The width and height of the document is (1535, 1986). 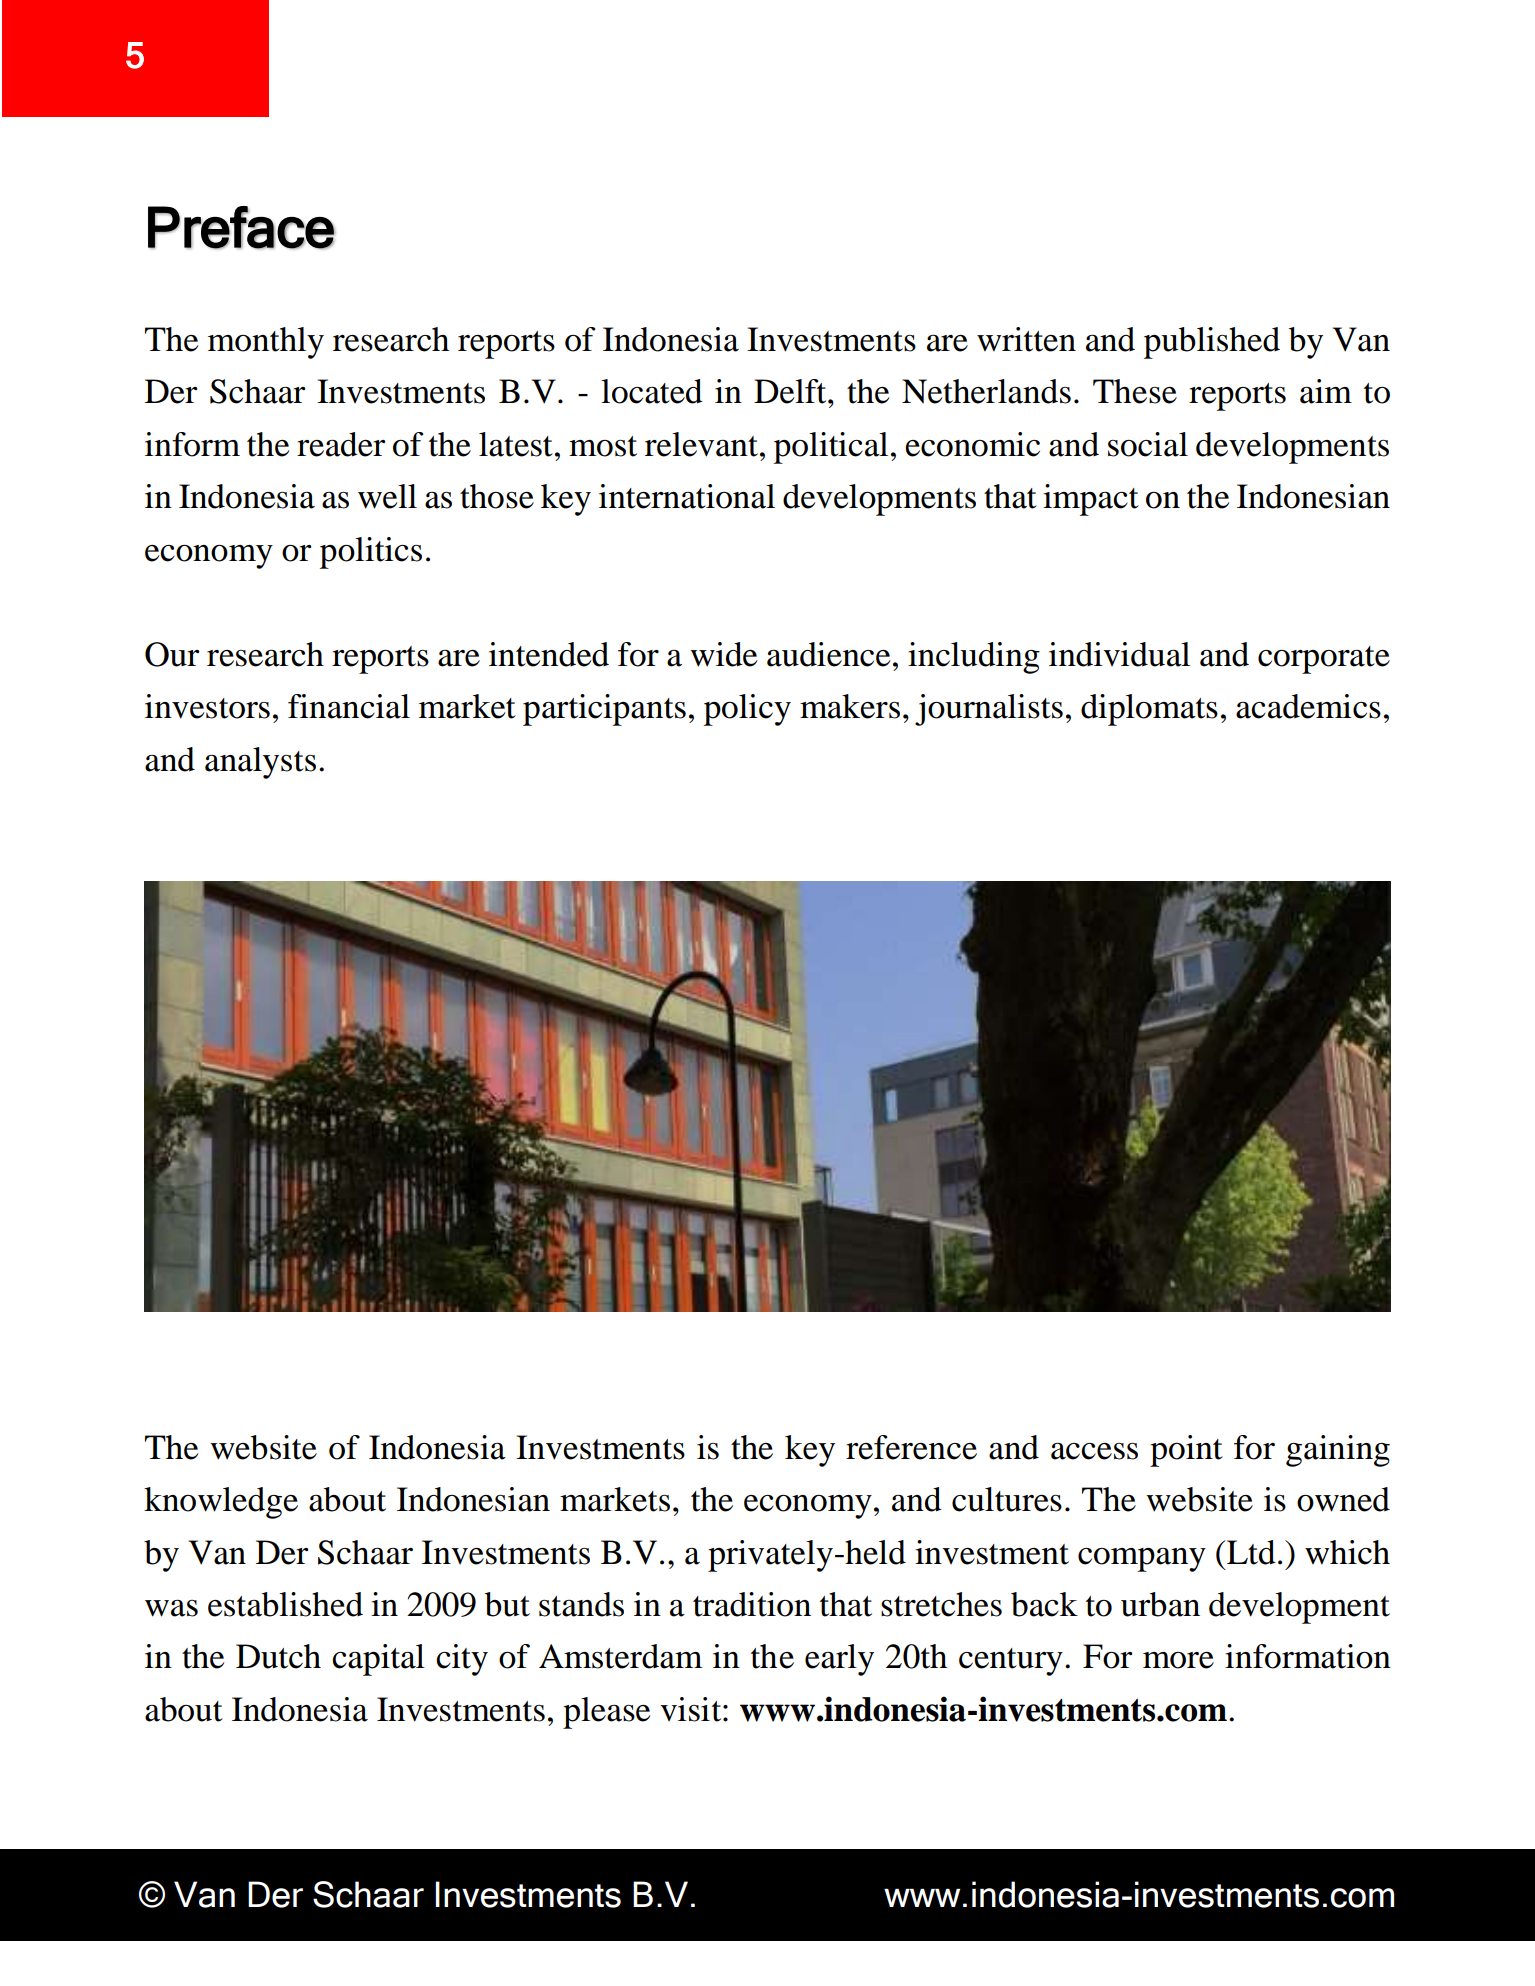 What do you see at coordinates (791, 391) in the document?
I see `Delft` at bounding box center [791, 391].
